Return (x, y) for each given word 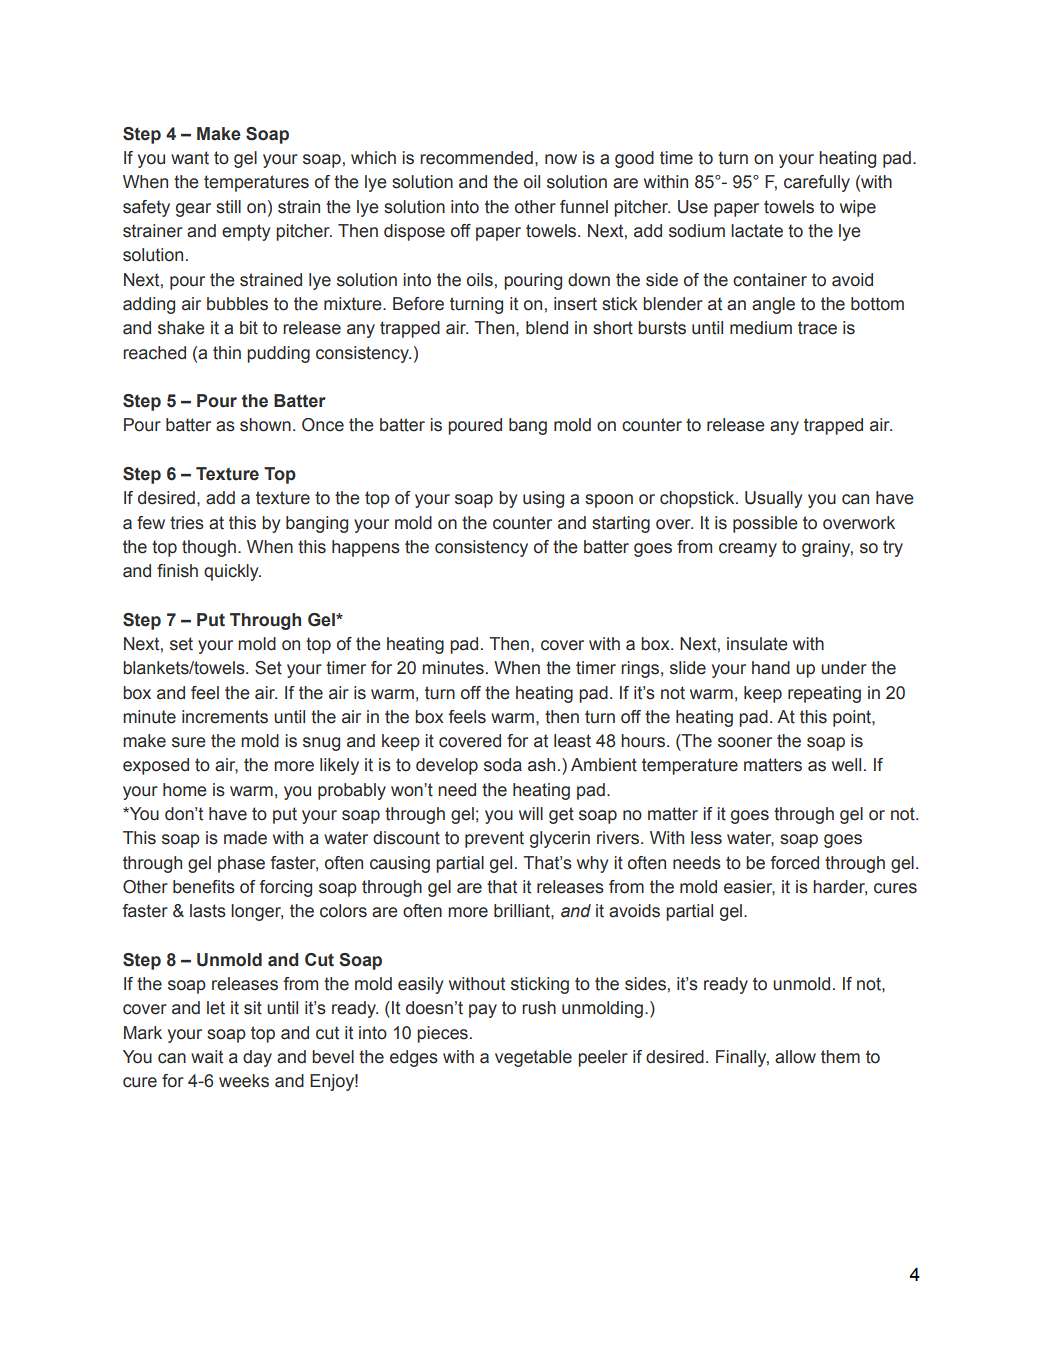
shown (265, 425)
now (561, 159)
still (228, 207)
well (846, 765)
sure (189, 742)
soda (503, 765)
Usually (773, 499)
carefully (817, 183)
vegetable (533, 1058)
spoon (609, 501)
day (257, 1058)
